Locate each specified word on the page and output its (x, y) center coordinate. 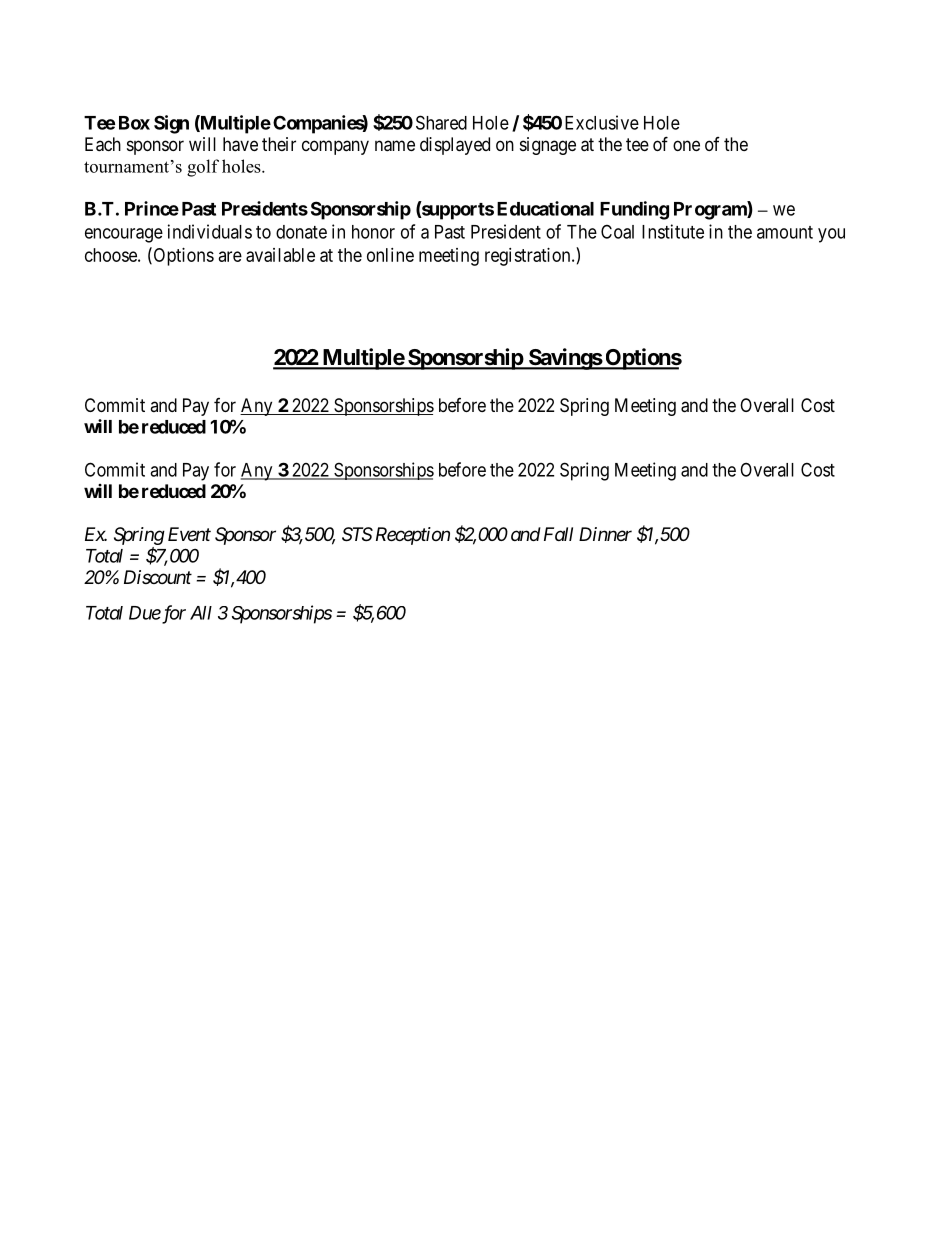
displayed (455, 146)
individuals (210, 231)
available (280, 255)
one (686, 145)
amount (785, 232)
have (240, 144)
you (831, 235)
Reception (411, 536)
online (390, 255)
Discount (158, 577)
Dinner (605, 534)
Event (189, 534)
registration (529, 257)
